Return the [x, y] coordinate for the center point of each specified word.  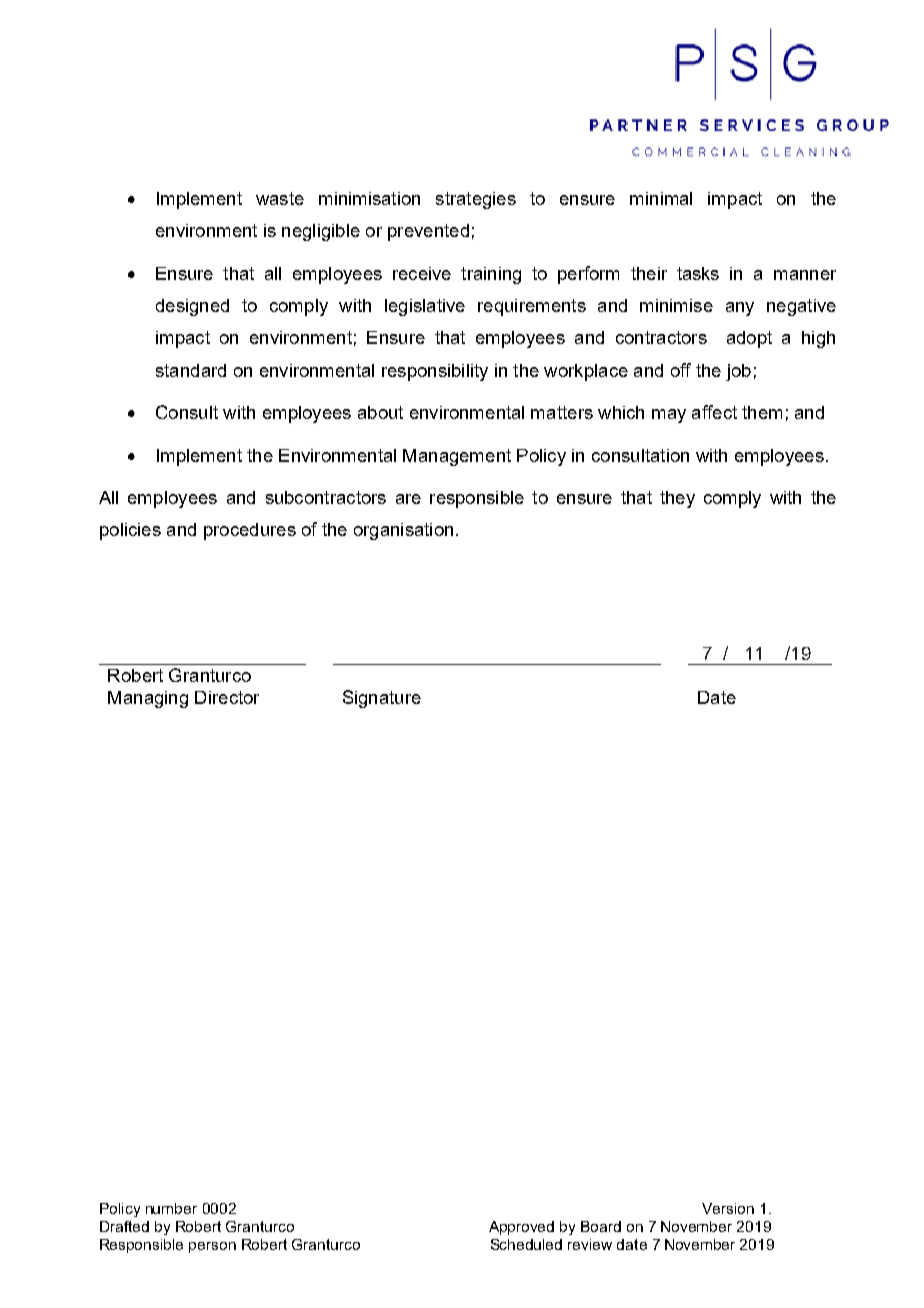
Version [728, 1208]
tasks [698, 273]
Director [227, 697]
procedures [250, 531]
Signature [382, 699]
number [171, 1208]
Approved [521, 1228]
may [669, 416]
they [677, 499]
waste [280, 198]
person [212, 1247]
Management [457, 457]
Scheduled [526, 1244]
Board [601, 1226]
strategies [476, 200]
